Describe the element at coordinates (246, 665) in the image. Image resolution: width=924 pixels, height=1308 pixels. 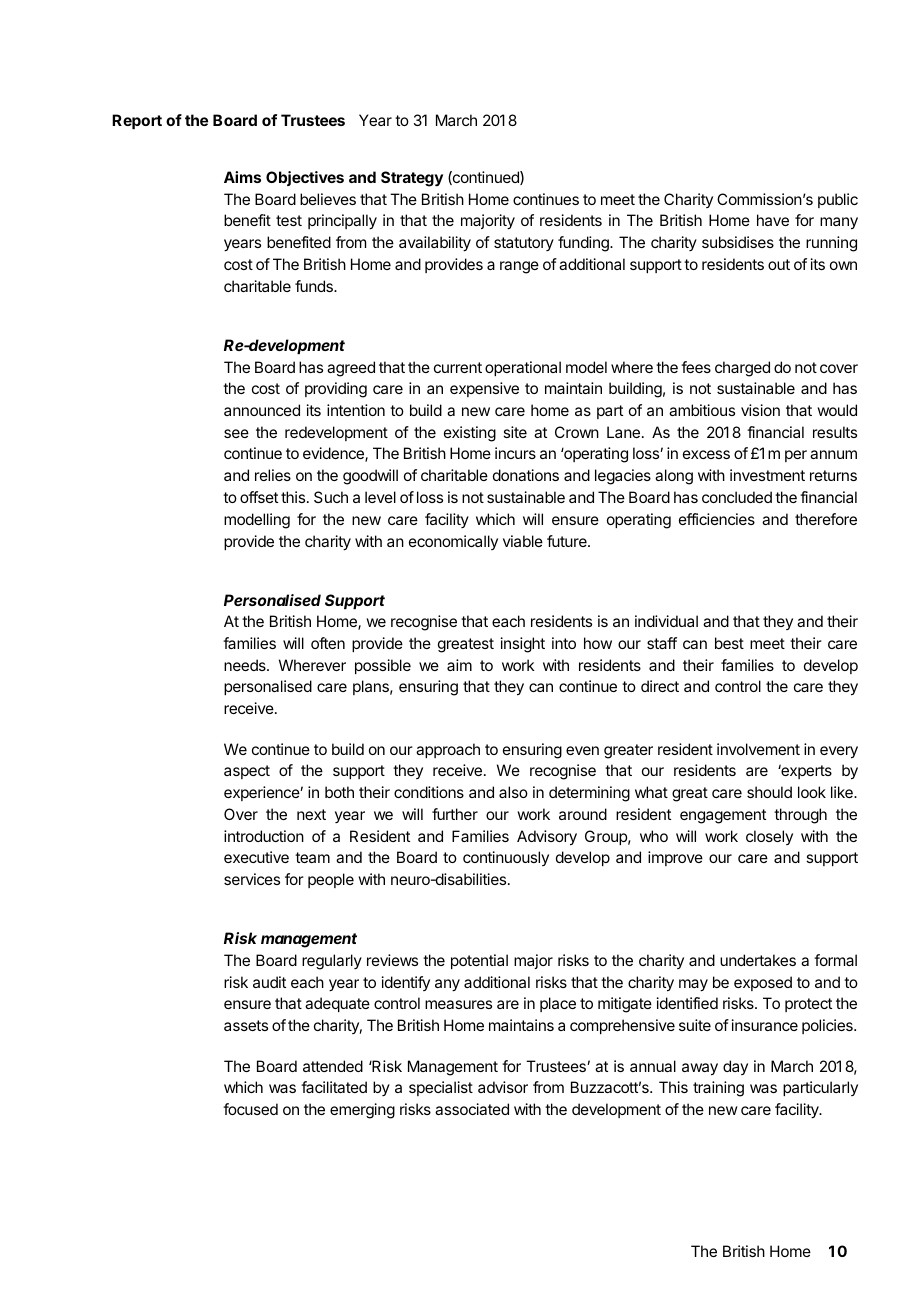
I see `needs` at that location.
